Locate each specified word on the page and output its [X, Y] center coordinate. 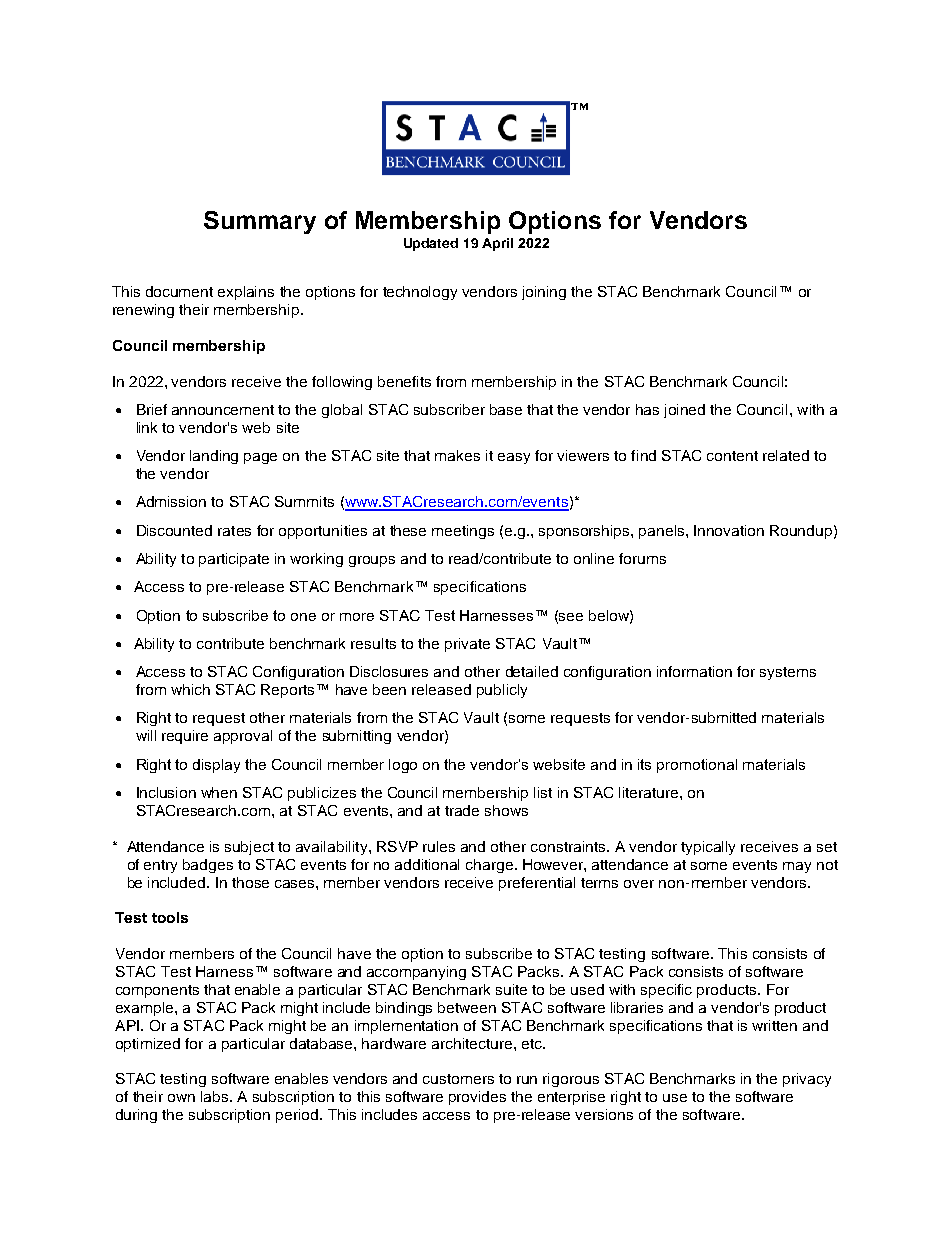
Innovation [729, 530]
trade [462, 810]
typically [708, 848]
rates [234, 531]
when [219, 792]
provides [477, 1098]
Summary [260, 222]
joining [544, 293]
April [497, 244]
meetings [463, 532]
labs [214, 1096]
